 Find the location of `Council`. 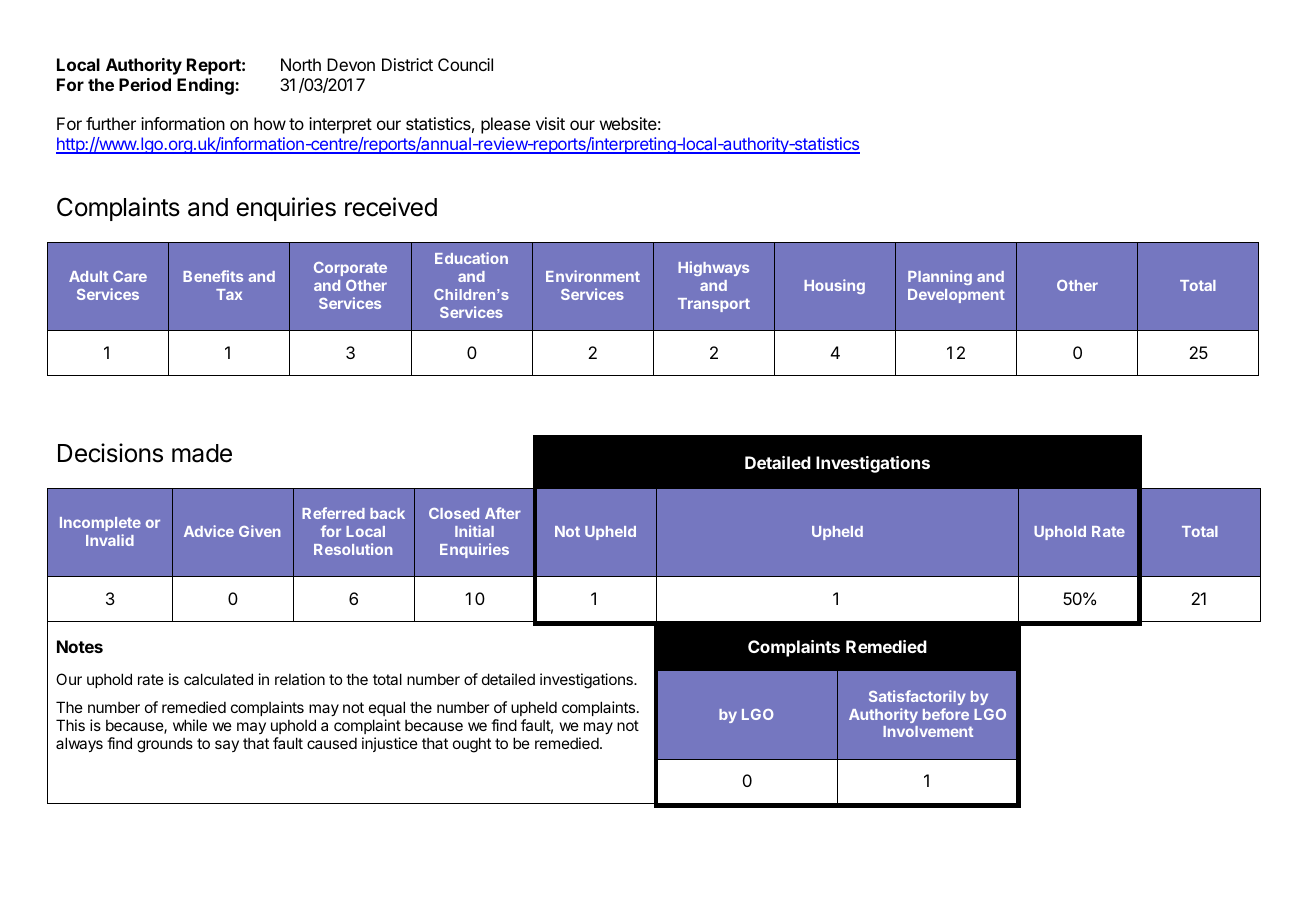

Council is located at coordinates (465, 64).
